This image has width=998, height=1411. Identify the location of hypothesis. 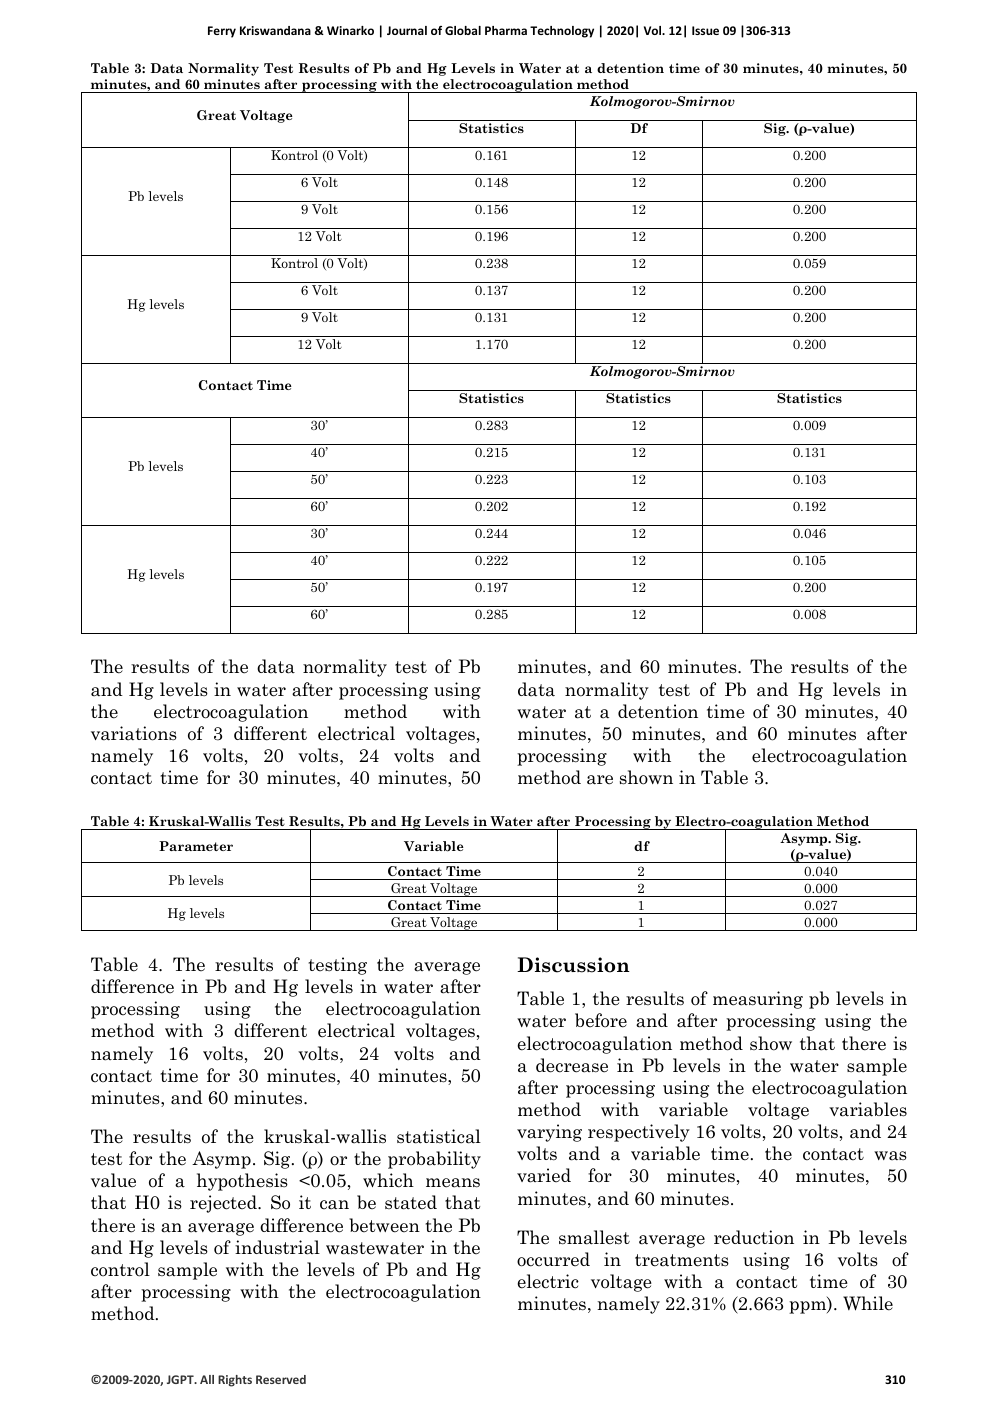
(242, 1182).
